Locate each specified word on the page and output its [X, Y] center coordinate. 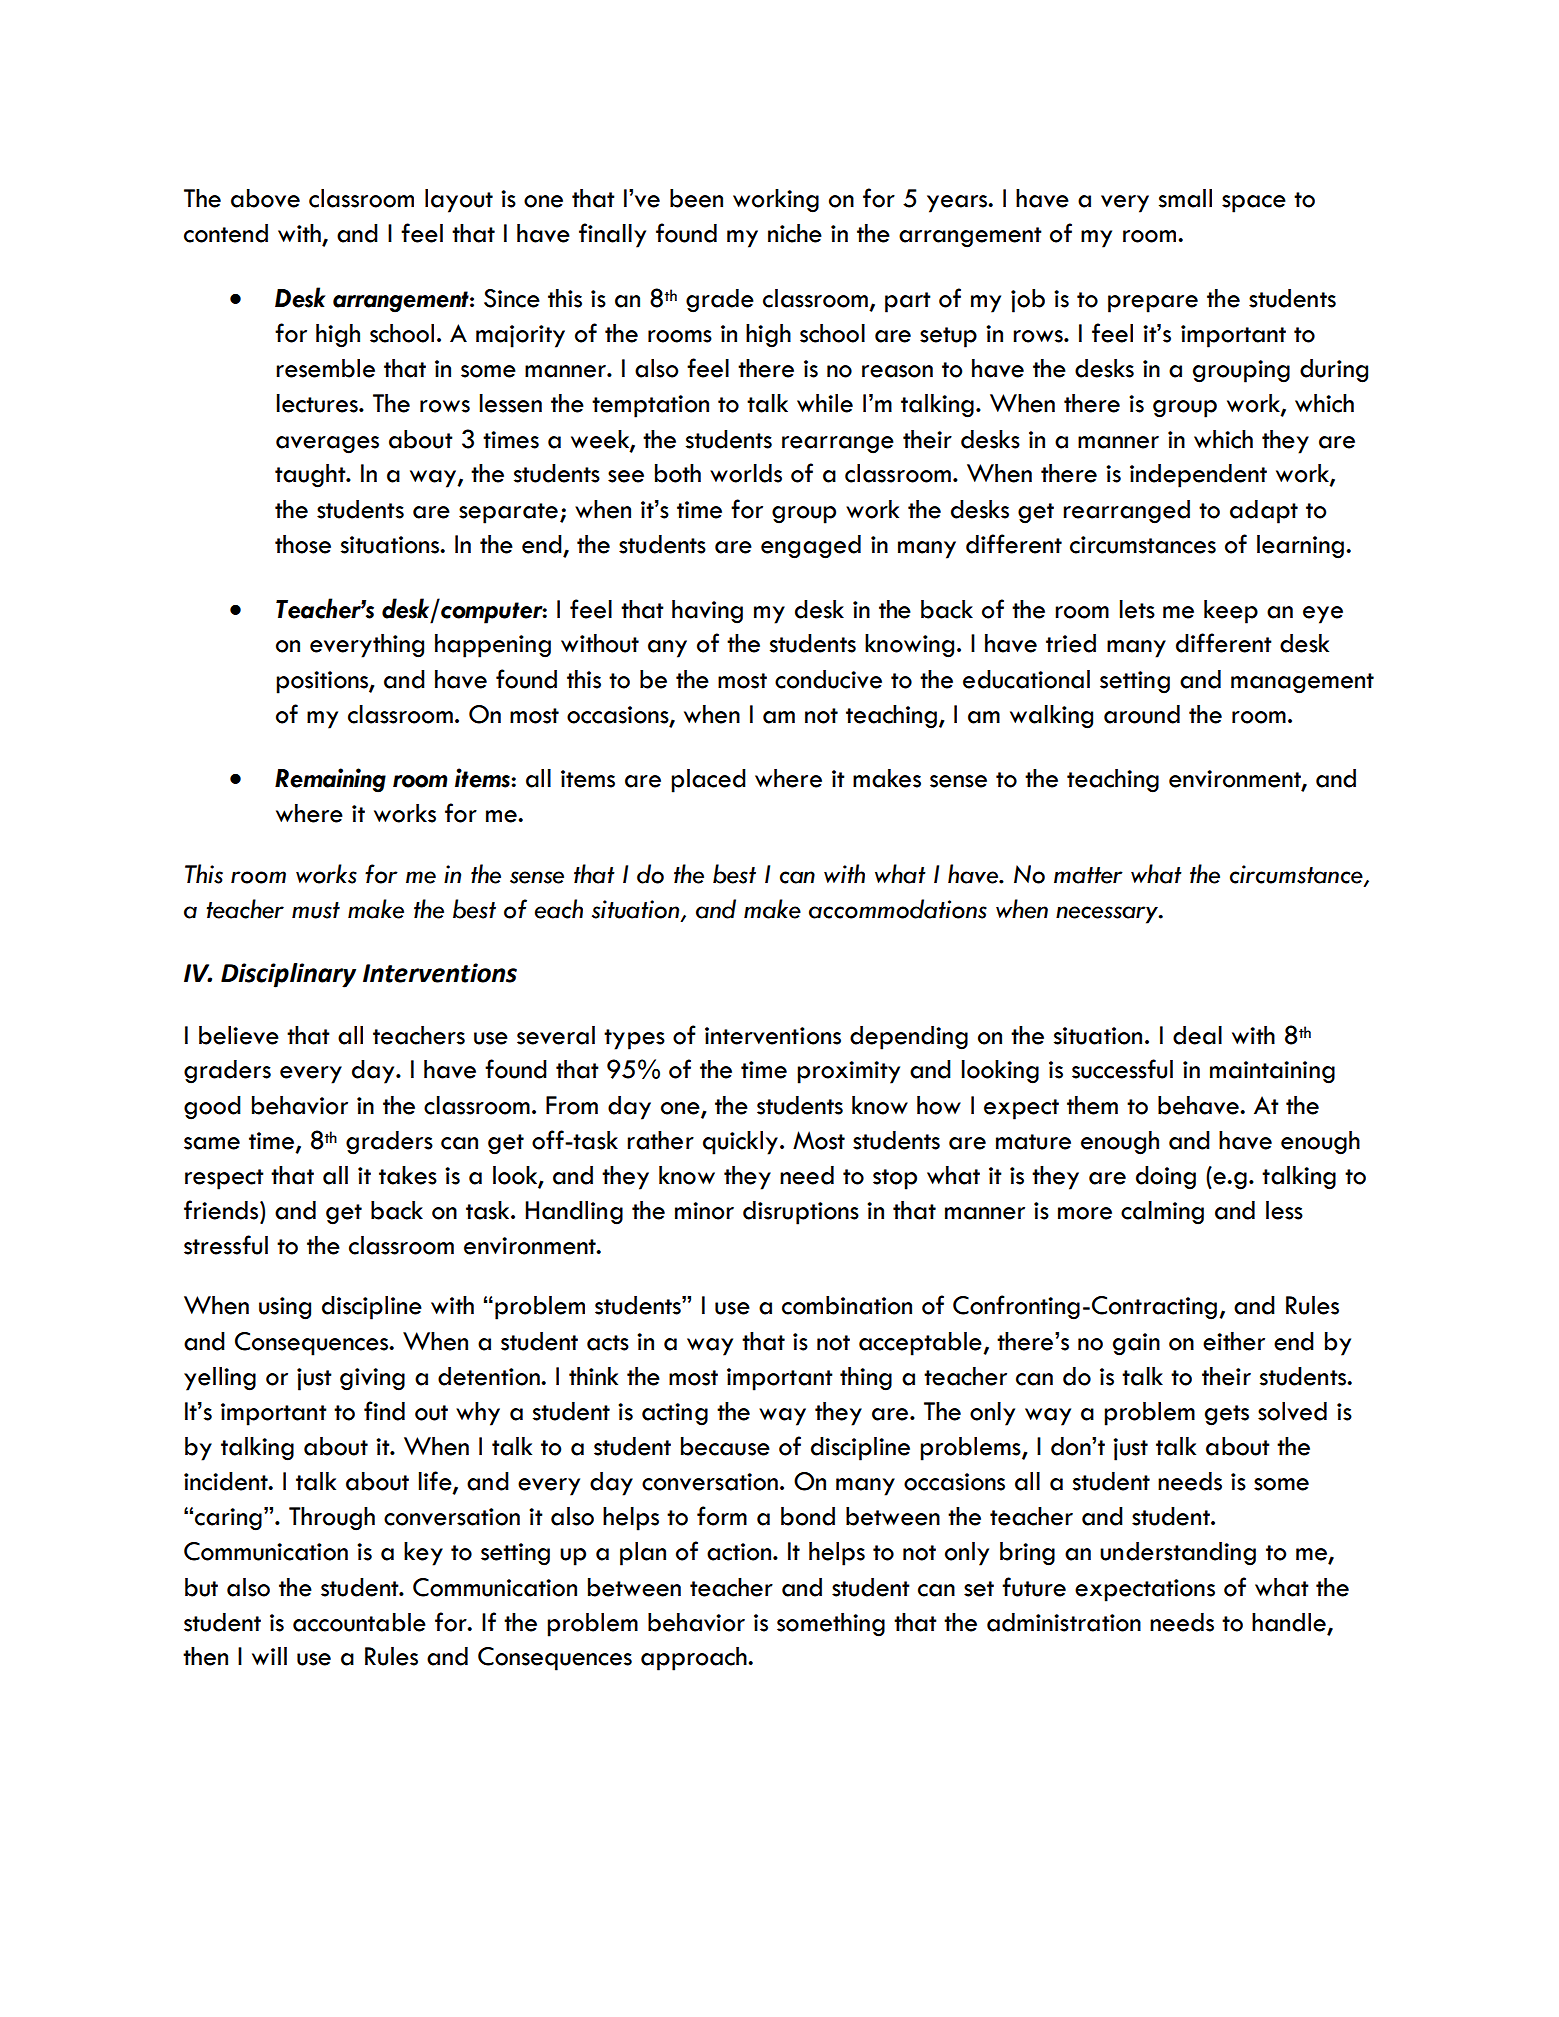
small [1185, 198]
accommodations [898, 909]
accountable [359, 1622]
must [316, 910]
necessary [1108, 915]
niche [795, 233]
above [265, 198]
